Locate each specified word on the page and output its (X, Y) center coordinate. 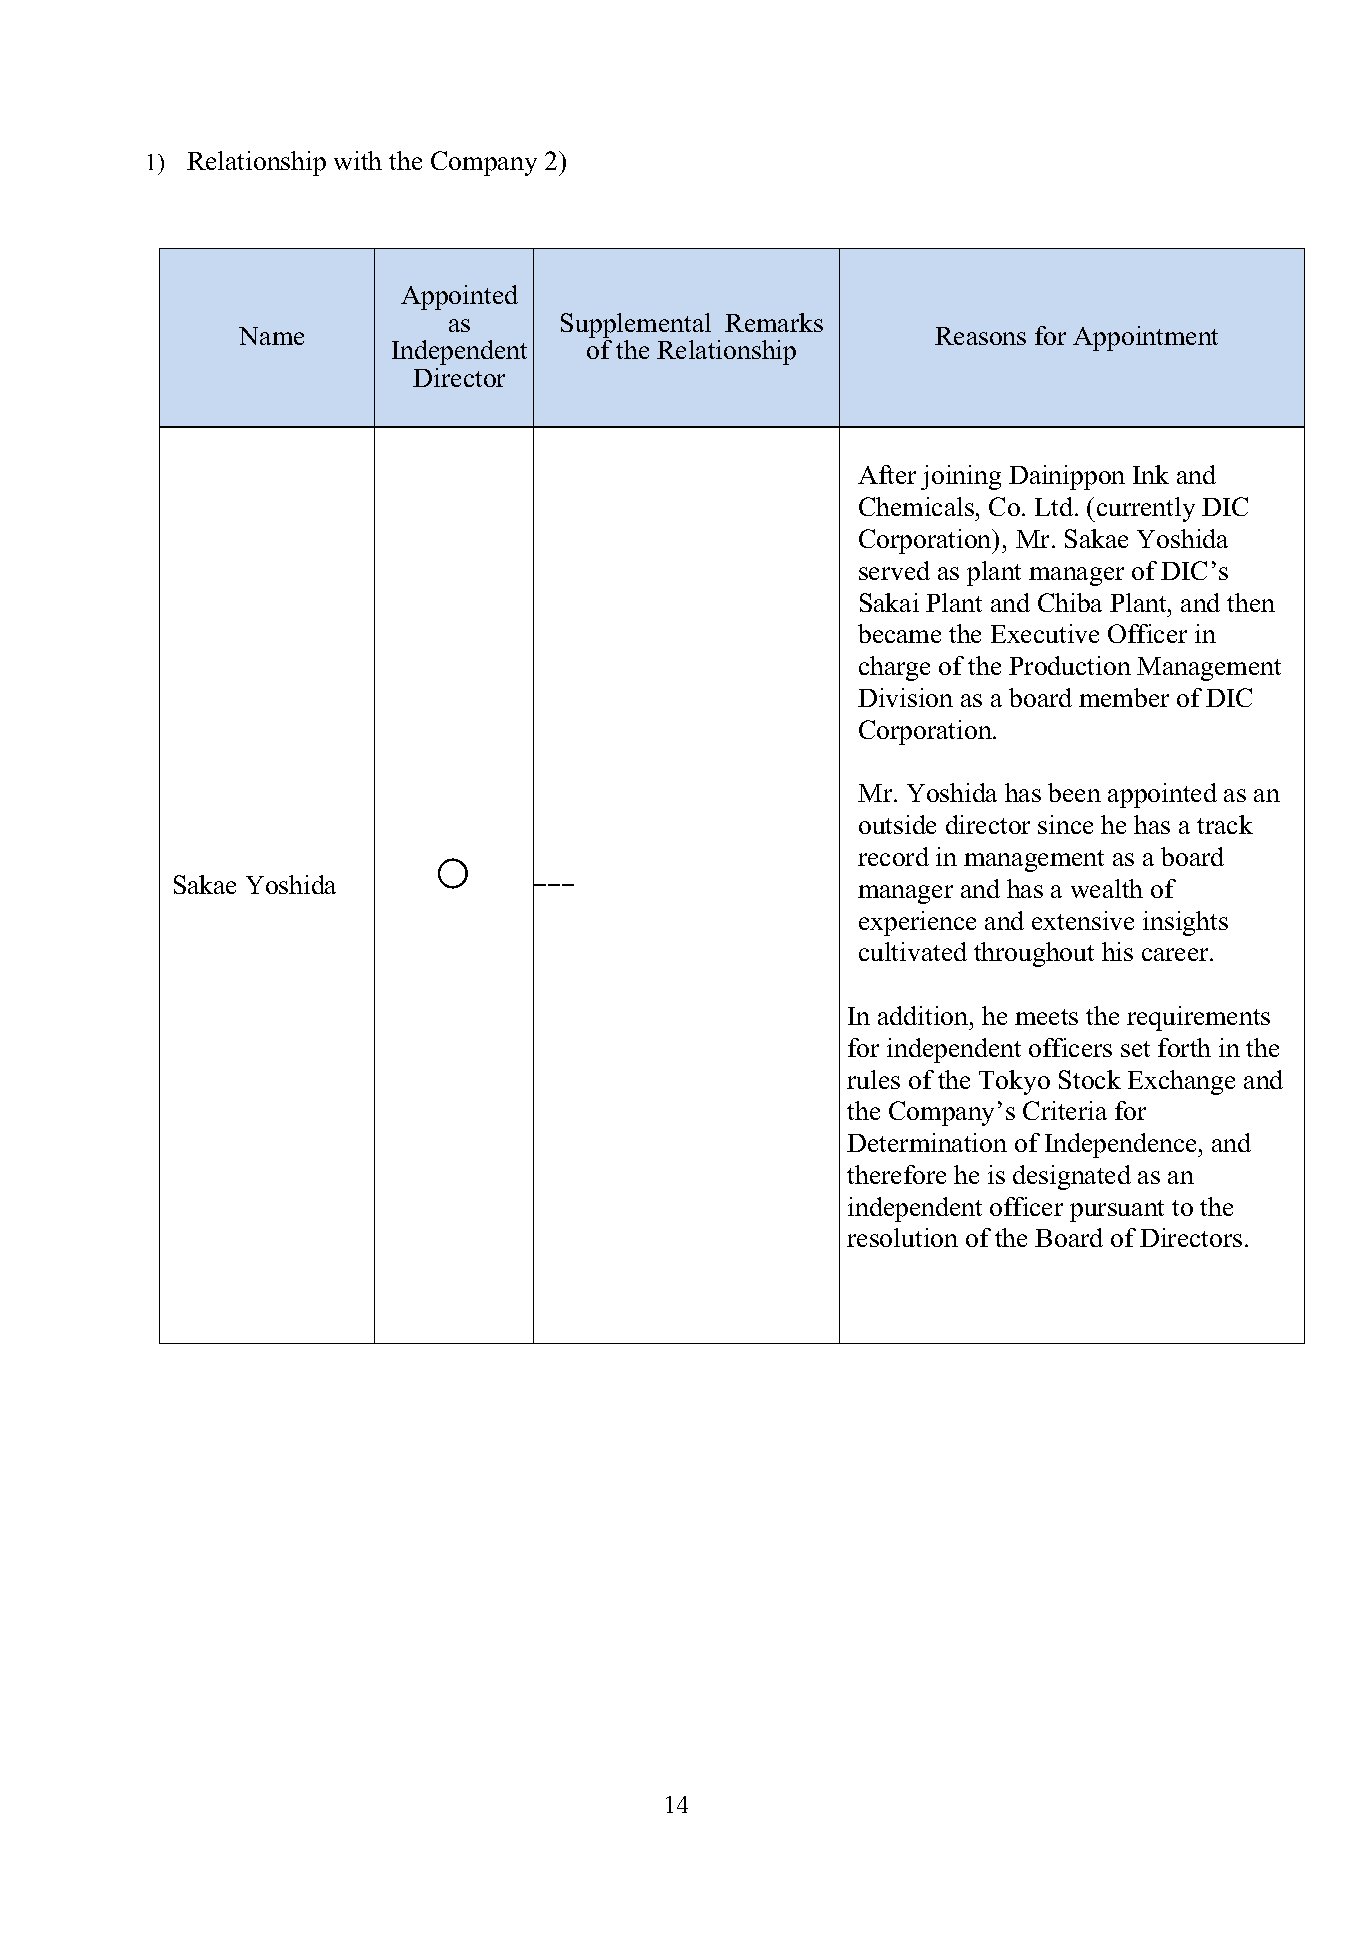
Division (905, 697)
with (358, 160)
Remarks (774, 322)
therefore (896, 1174)
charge (894, 668)
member (1124, 697)
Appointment (1145, 338)
